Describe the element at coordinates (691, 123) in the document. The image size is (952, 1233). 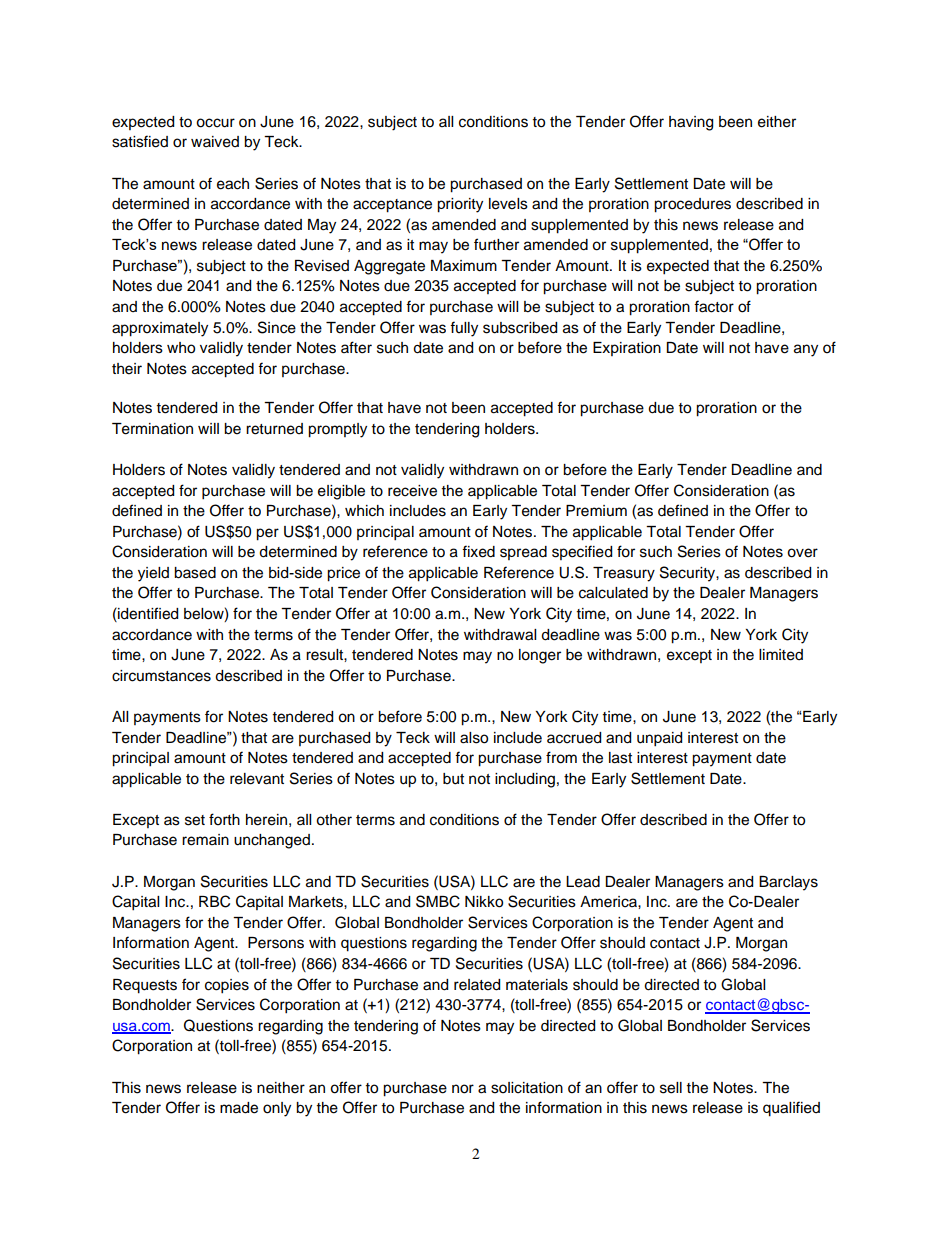
I see `having` at that location.
